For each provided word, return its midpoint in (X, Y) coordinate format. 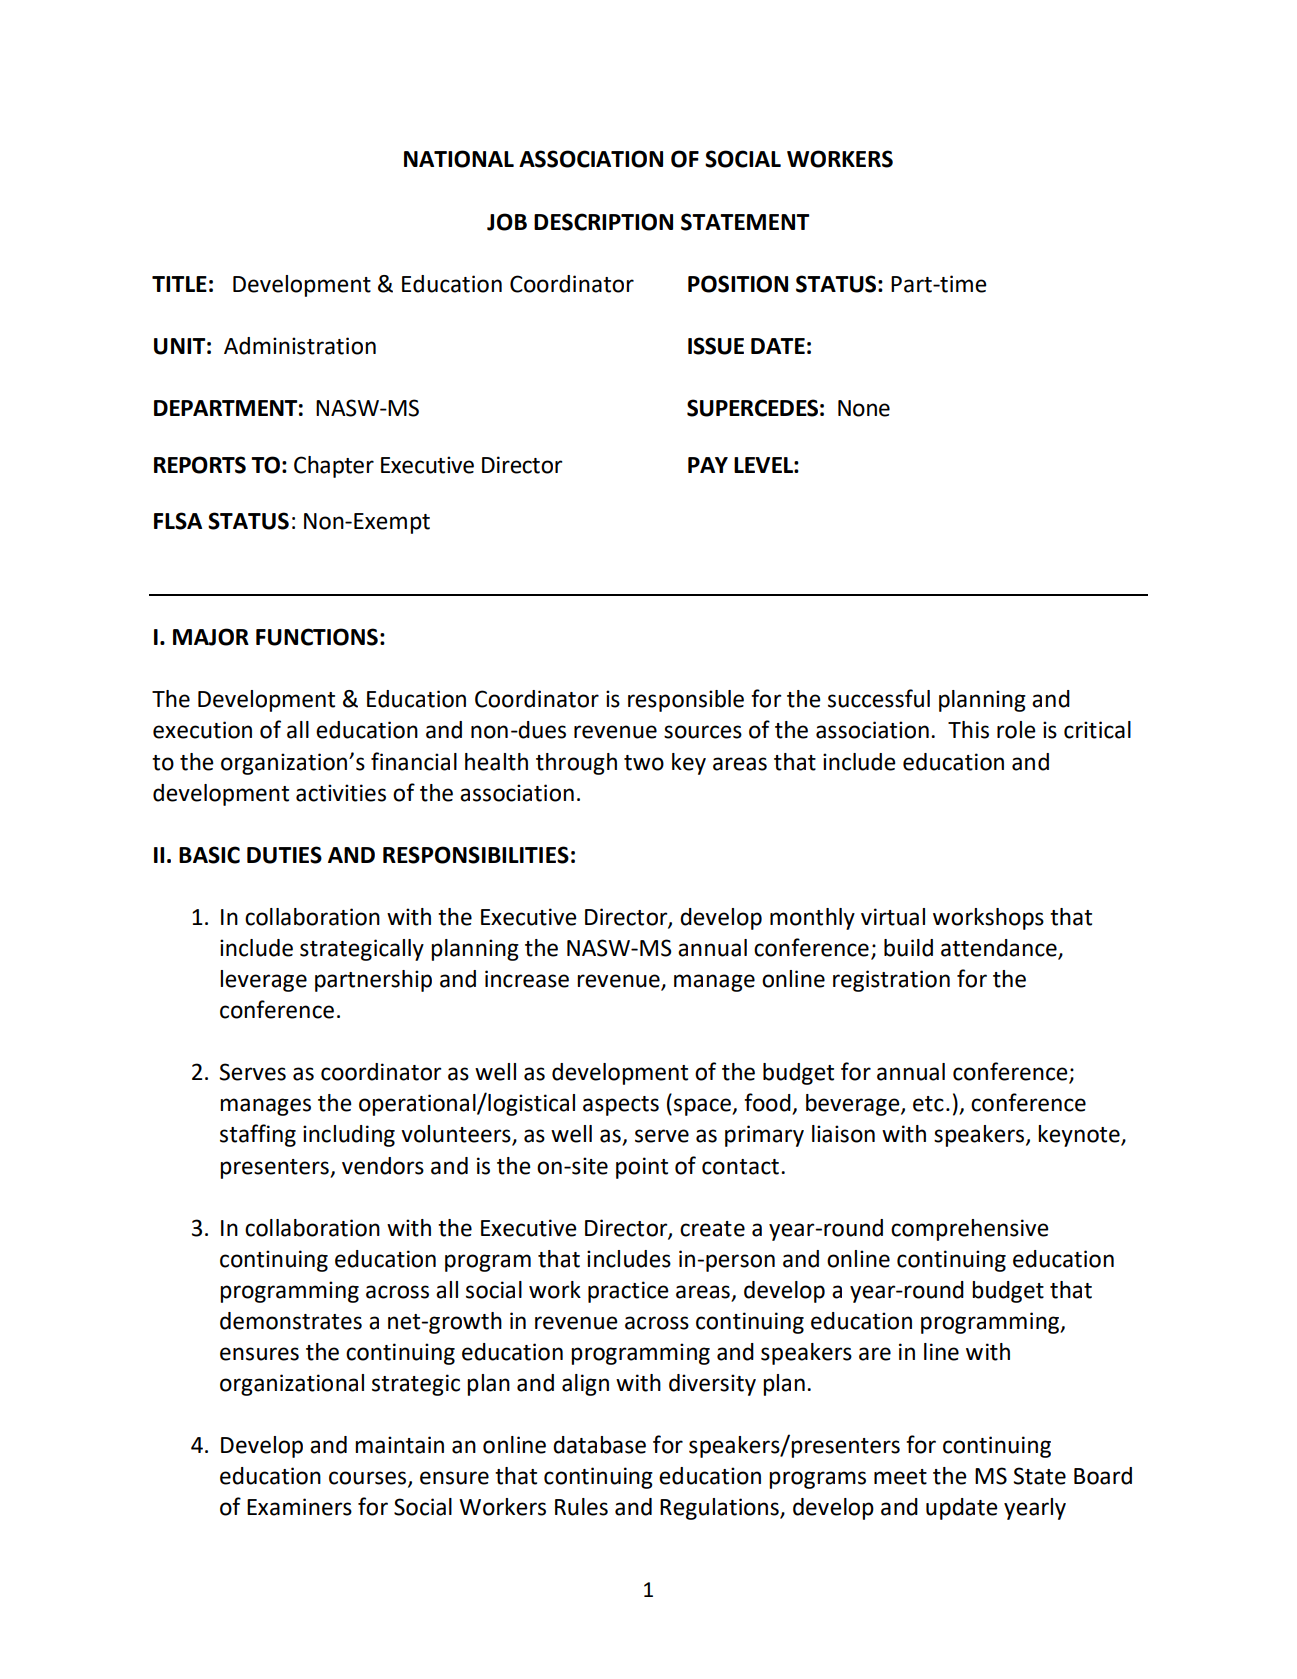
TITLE (179, 284)
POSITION (738, 284)
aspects (621, 1106)
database (599, 1445)
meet (900, 1477)
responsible (686, 701)
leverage (263, 981)
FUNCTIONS (317, 637)
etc (928, 1104)
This (968, 730)
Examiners (299, 1507)
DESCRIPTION (603, 222)
